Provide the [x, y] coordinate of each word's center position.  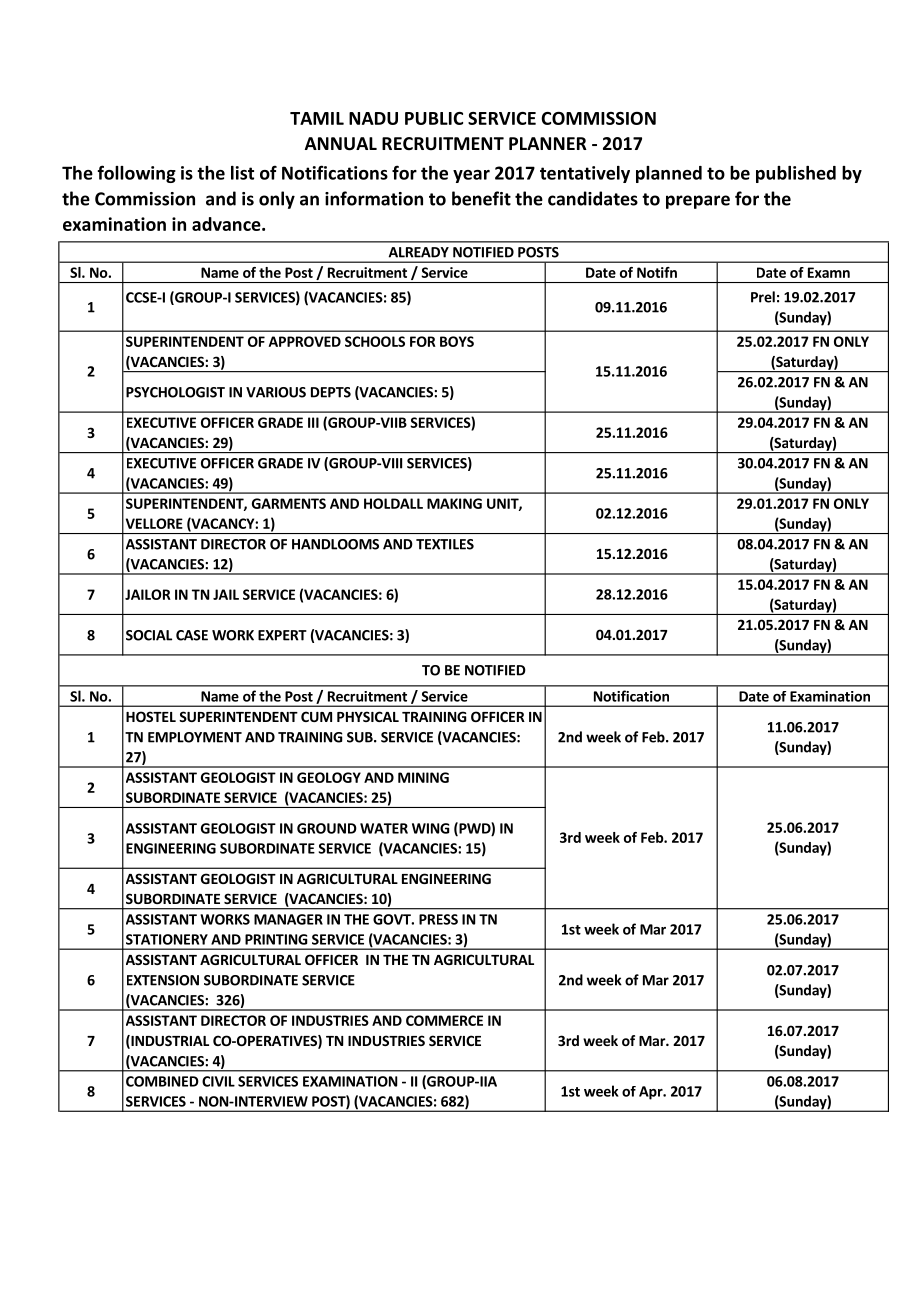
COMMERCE [444, 1020]
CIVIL [218, 1081]
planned [669, 174]
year [471, 176]
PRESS [438, 919]
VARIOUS [276, 392]
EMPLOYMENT [195, 737]
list [242, 173]
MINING [423, 777]
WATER [384, 828]
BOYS [457, 341]
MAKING [454, 503]
